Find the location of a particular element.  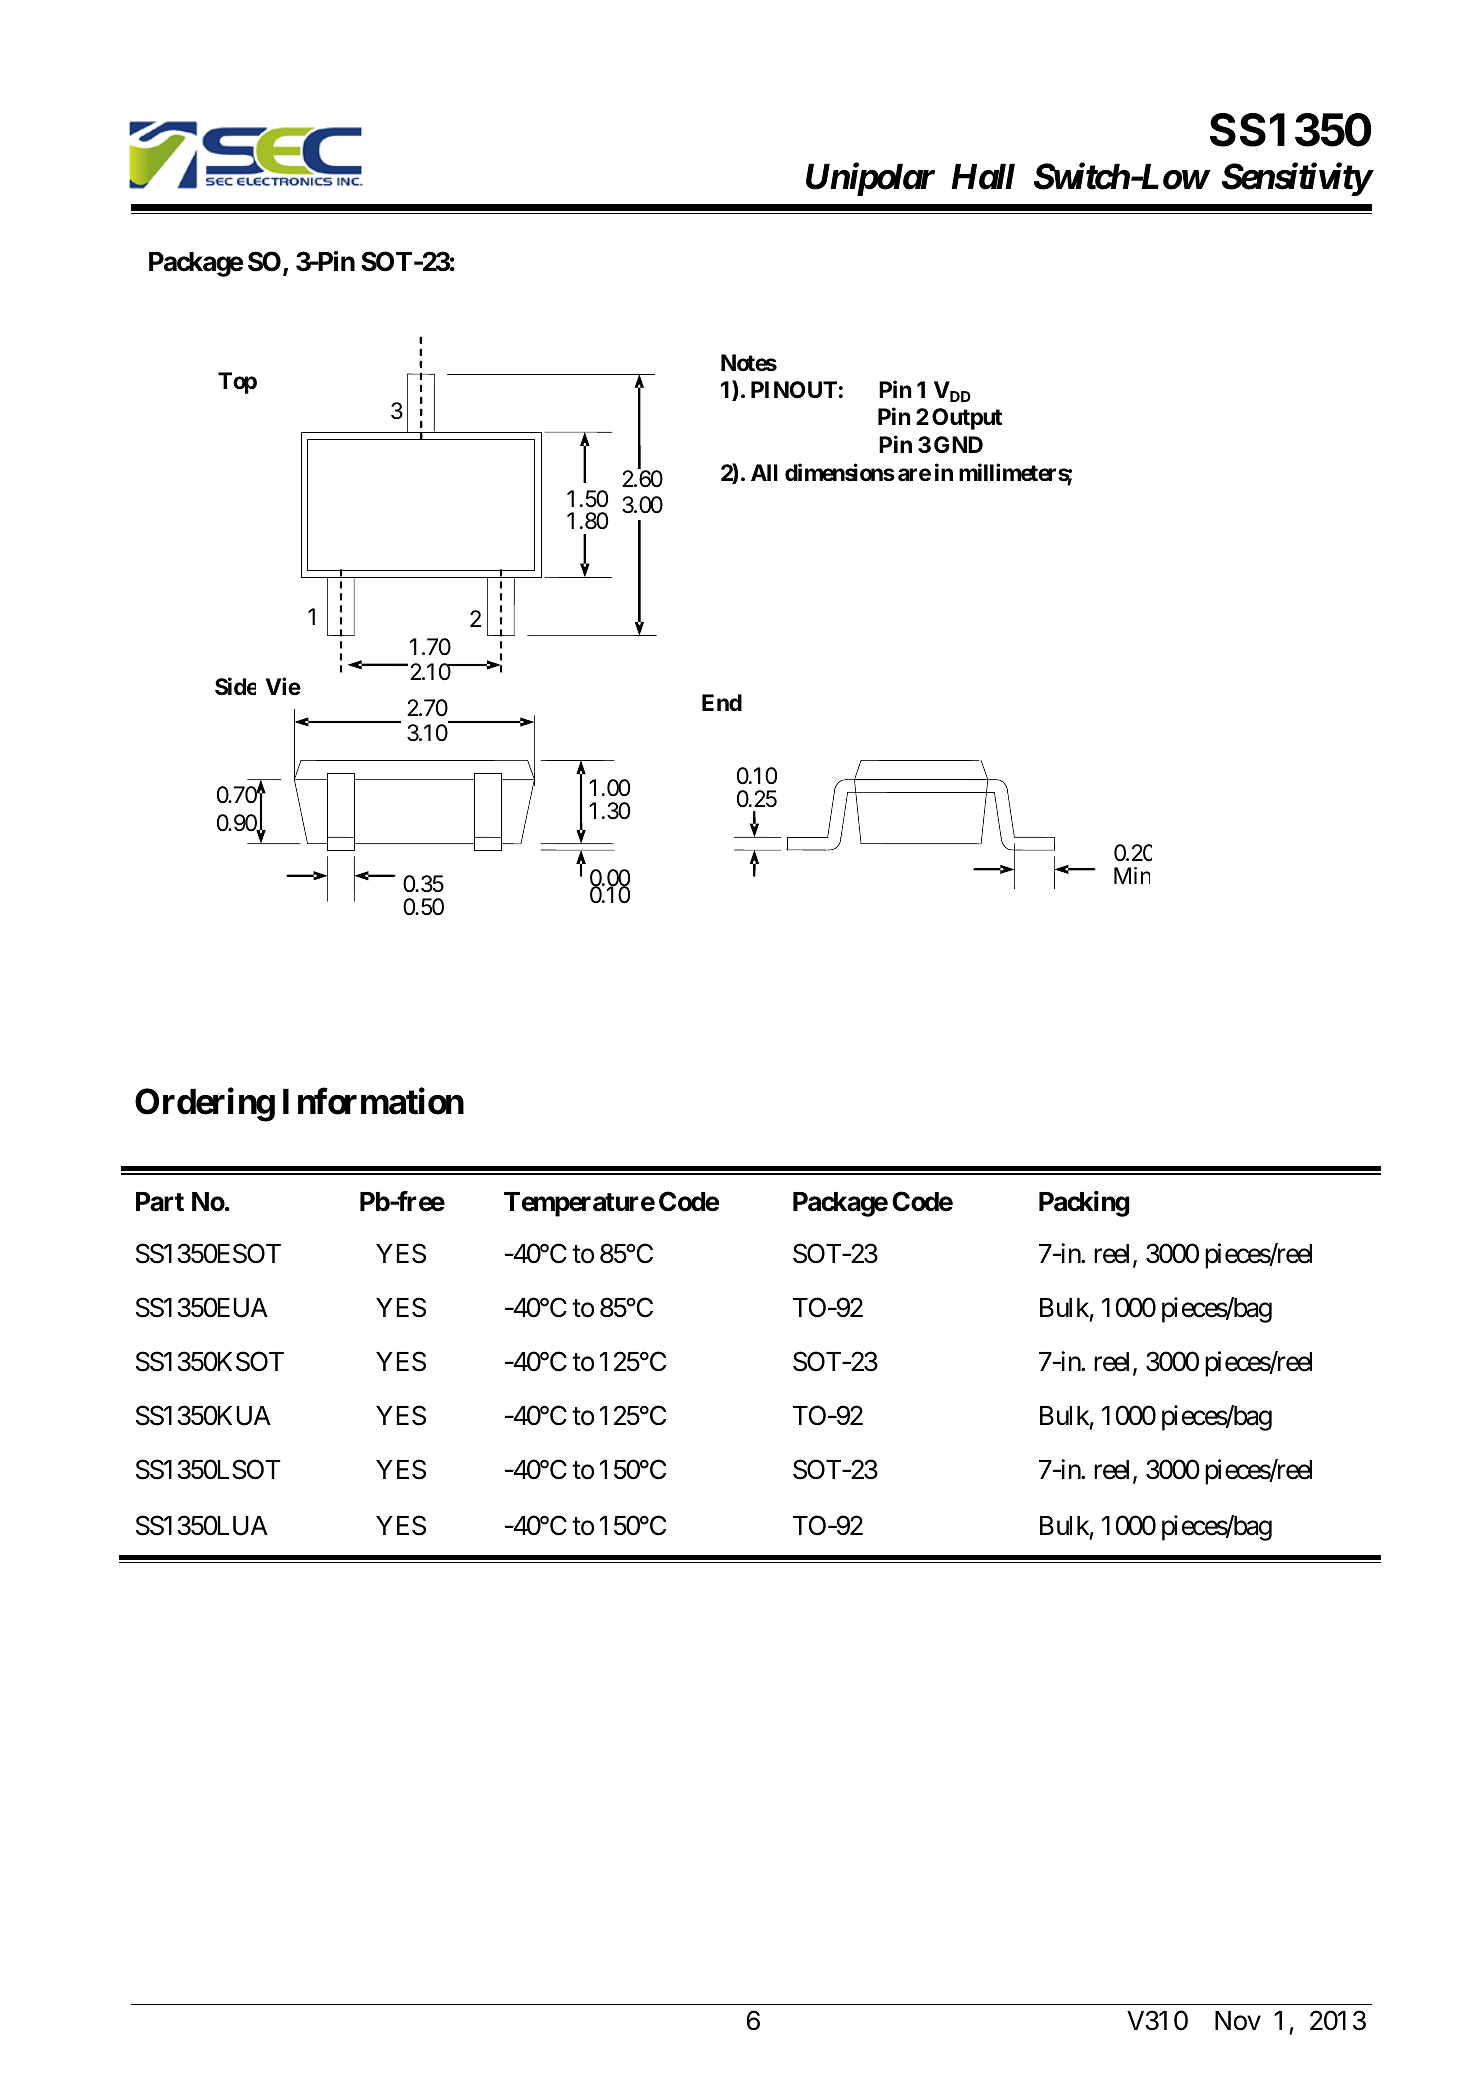

Side is located at coordinates (235, 687).
